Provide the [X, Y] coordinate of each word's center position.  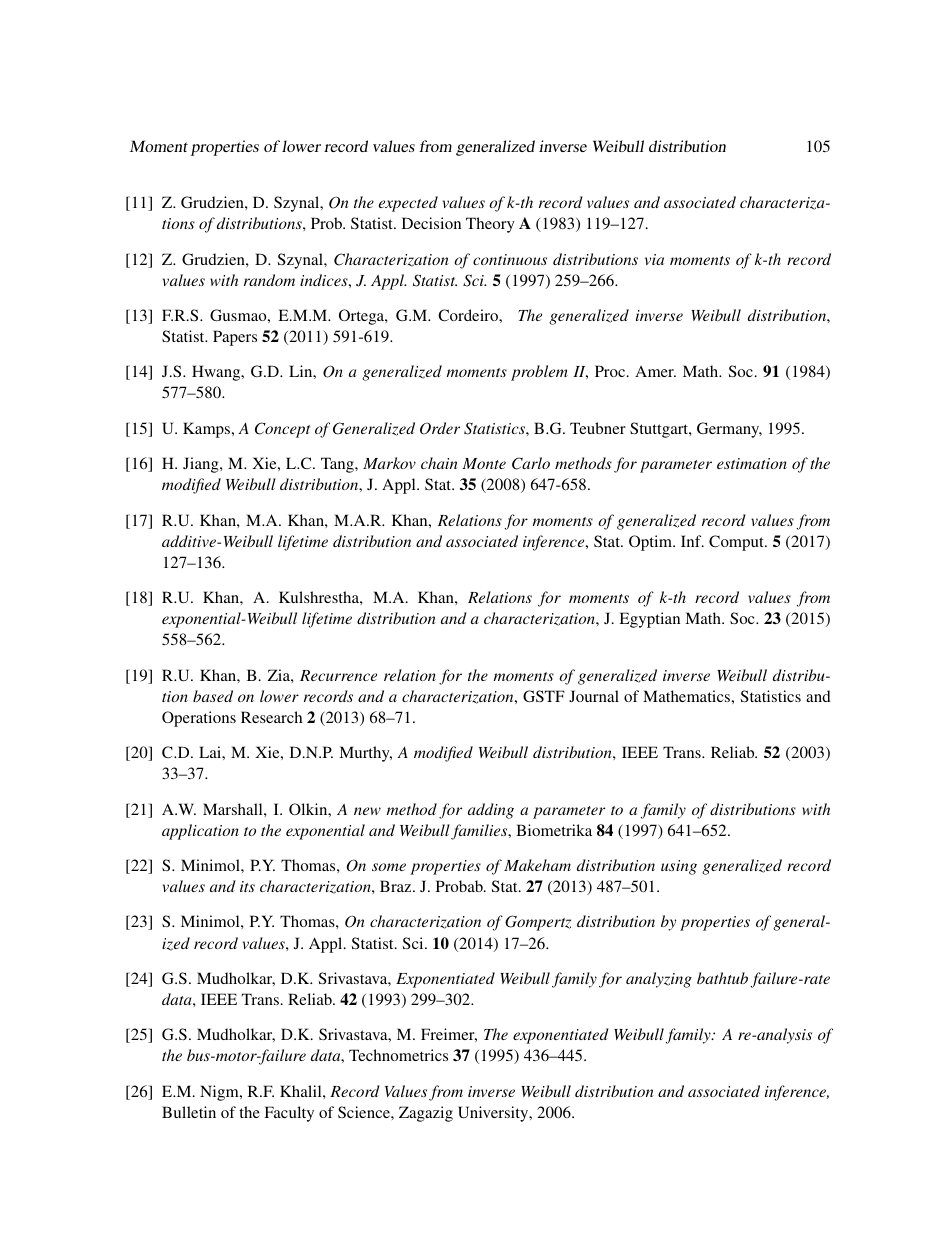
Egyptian [649, 620]
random [269, 280]
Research [271, 717]
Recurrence [338, 675]
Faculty [289, 1114]
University [494, 1114]
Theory [490, 225]
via [654, 259]
